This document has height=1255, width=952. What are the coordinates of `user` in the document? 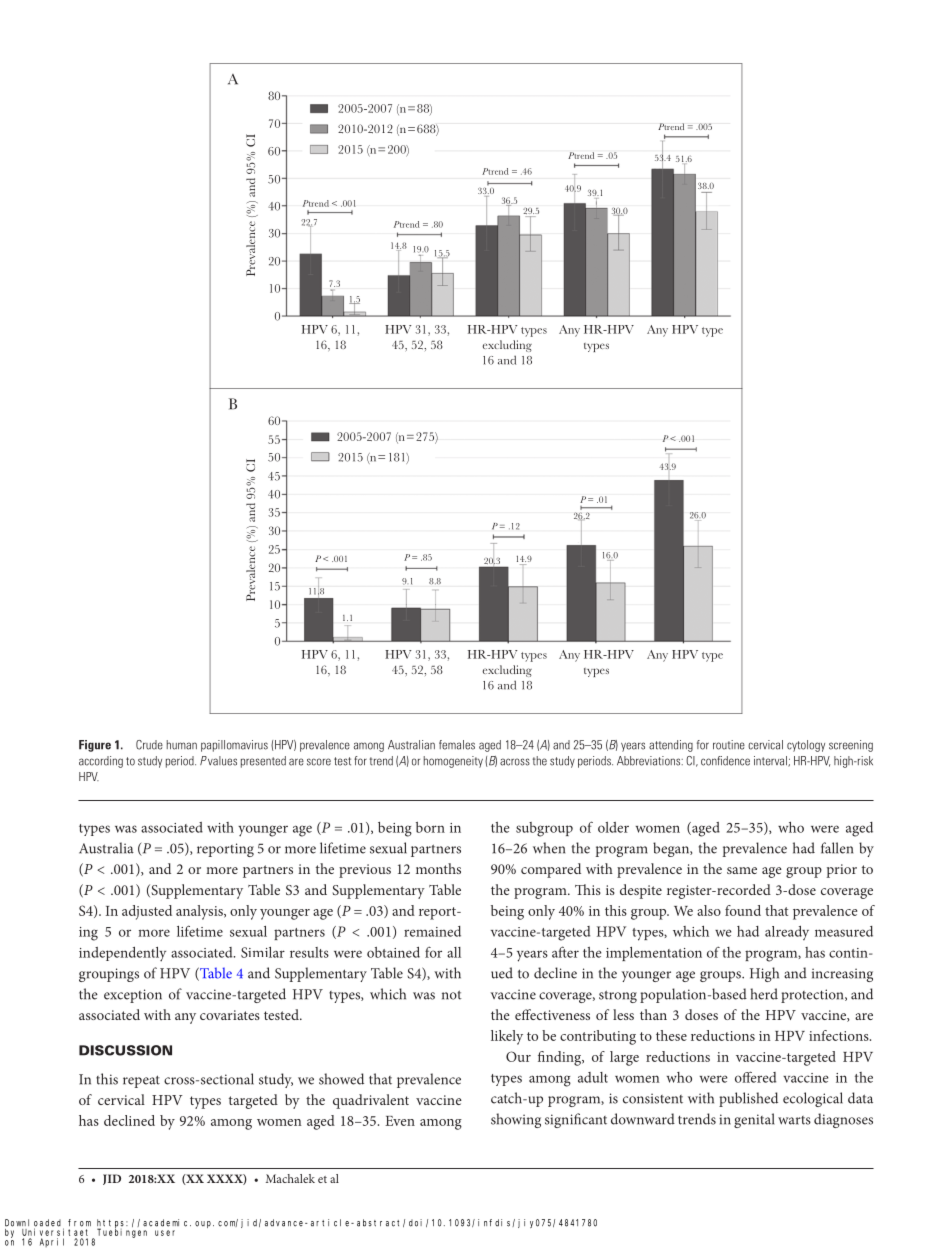 It's located at (165, 1233).
